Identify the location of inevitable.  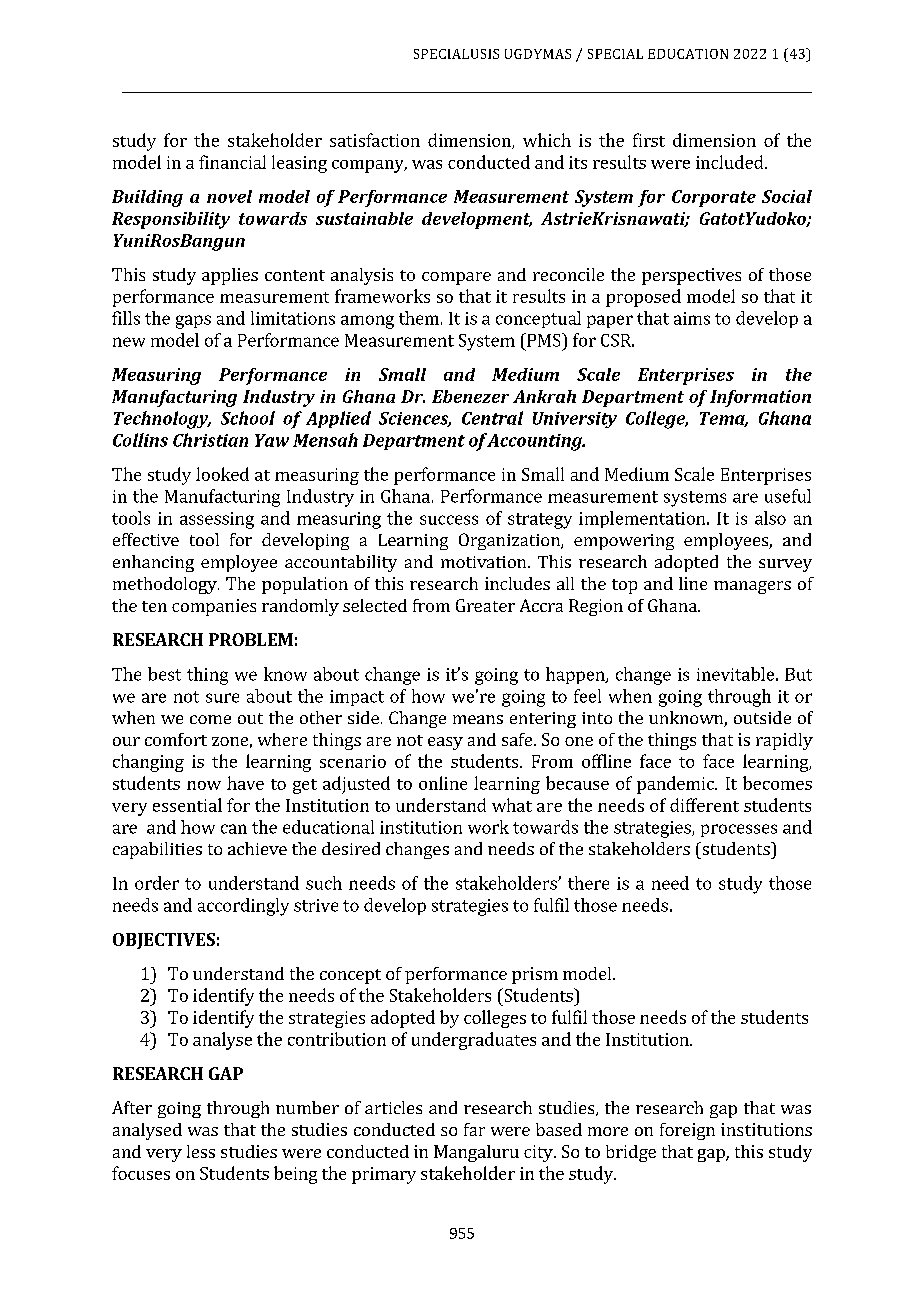
(735, 674).
